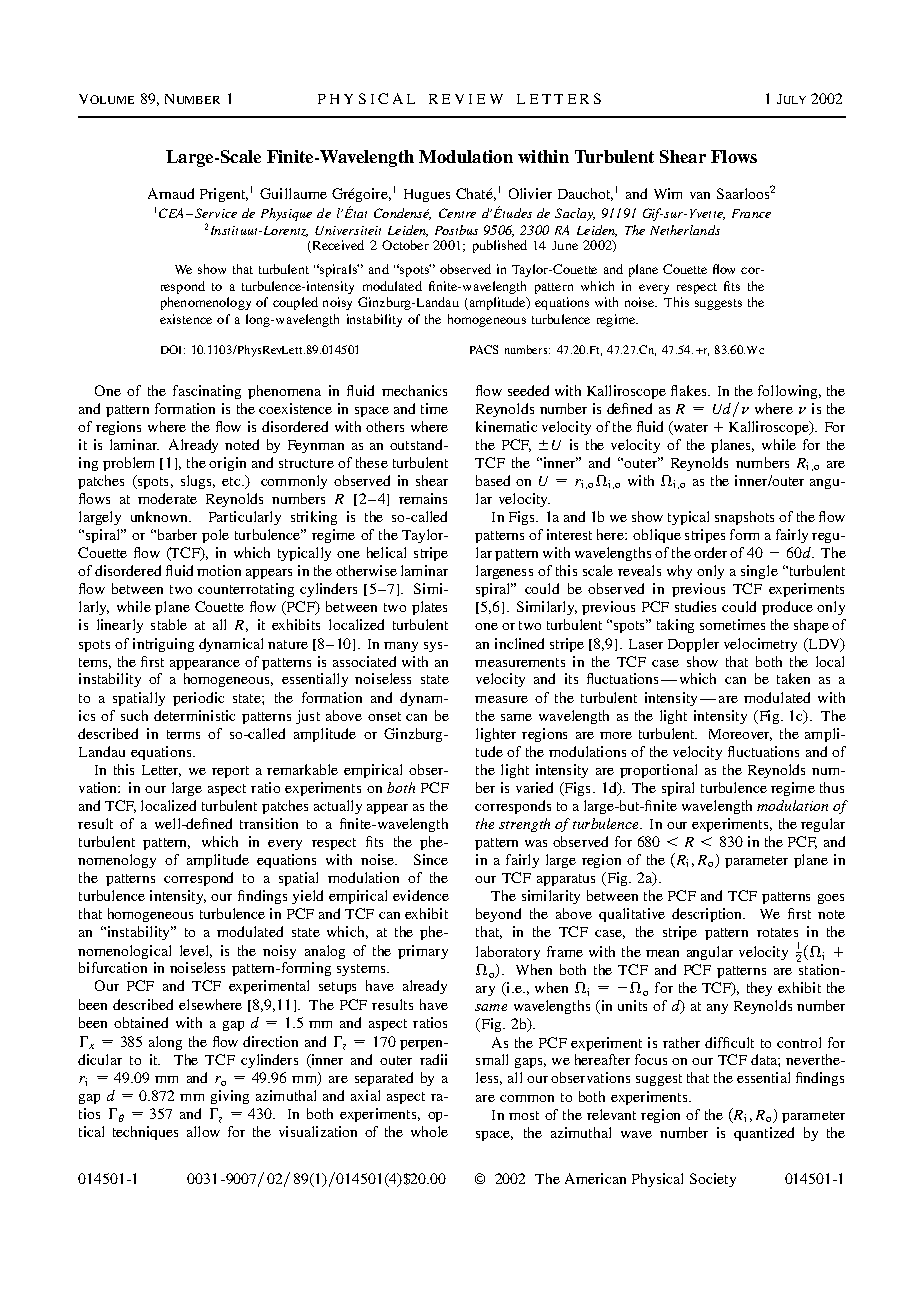 The image size is (924, 1308). I want to click on inclined, so click(519, 643).
